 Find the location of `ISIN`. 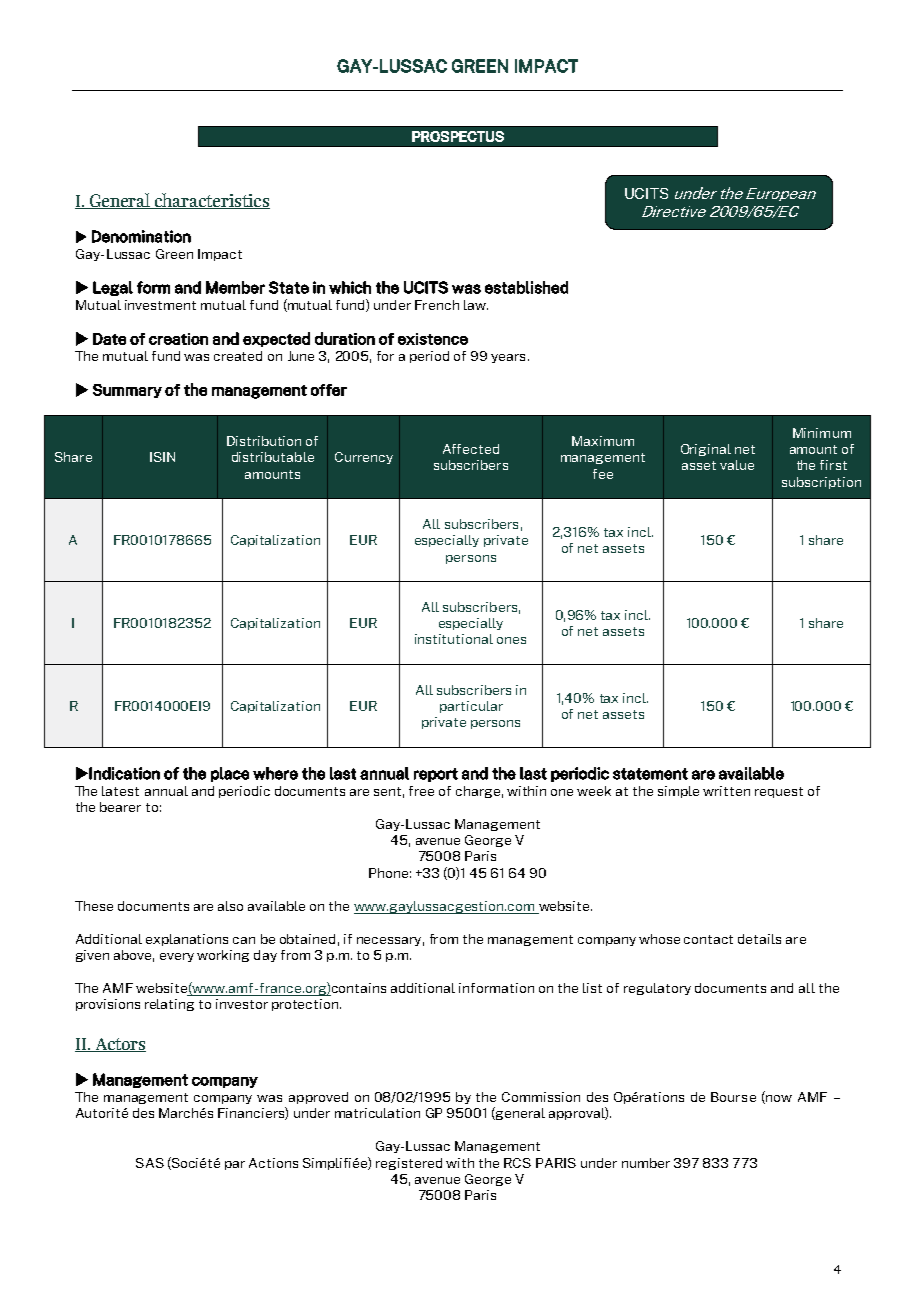

ISIN is located at coordinates (162, 457).
